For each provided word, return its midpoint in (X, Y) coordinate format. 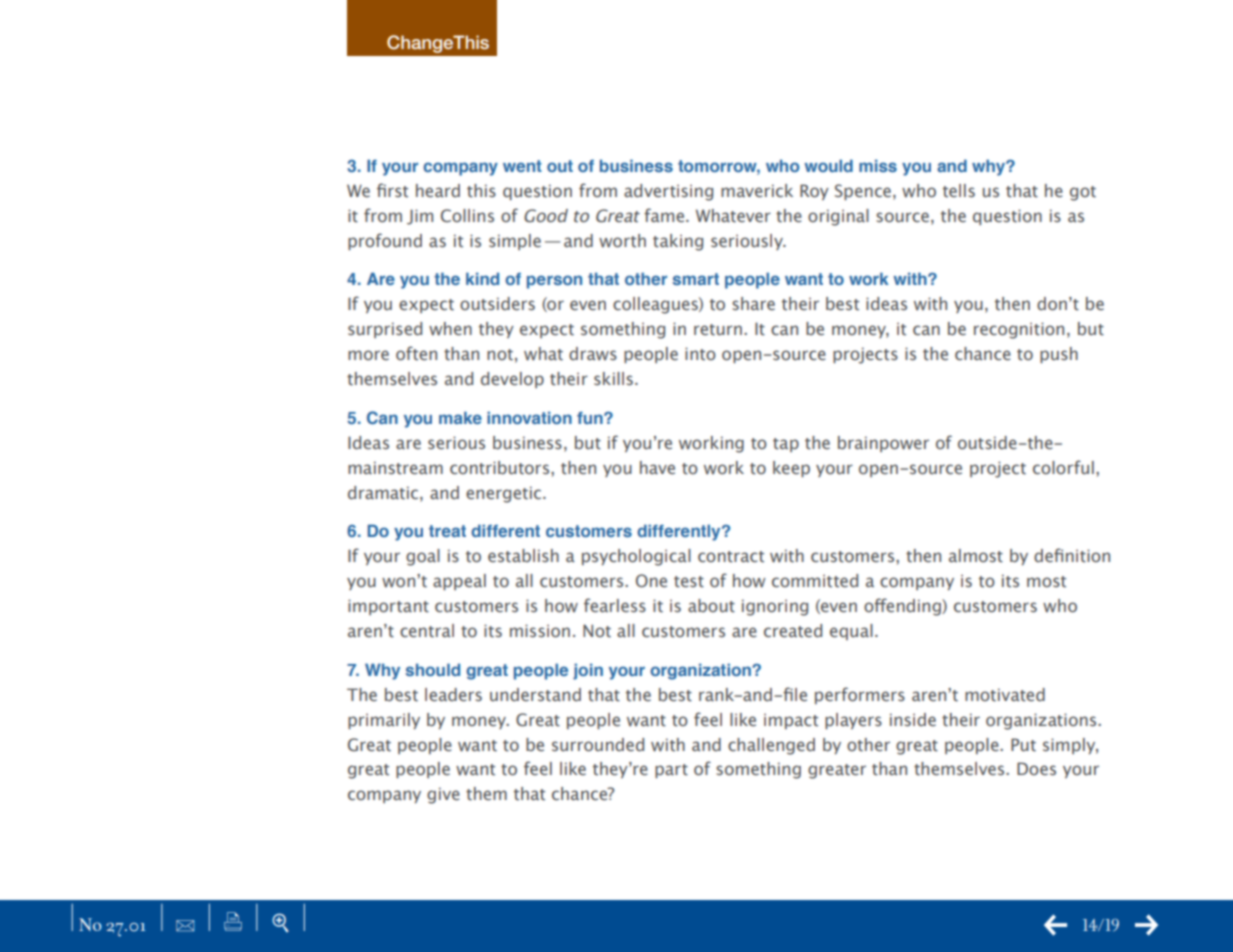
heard (438, 190)
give (443, 795)
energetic (505, 494)
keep (791, 469)
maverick (757, 191)
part (671, 771)
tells (959, 191)
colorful (1063, 467)
